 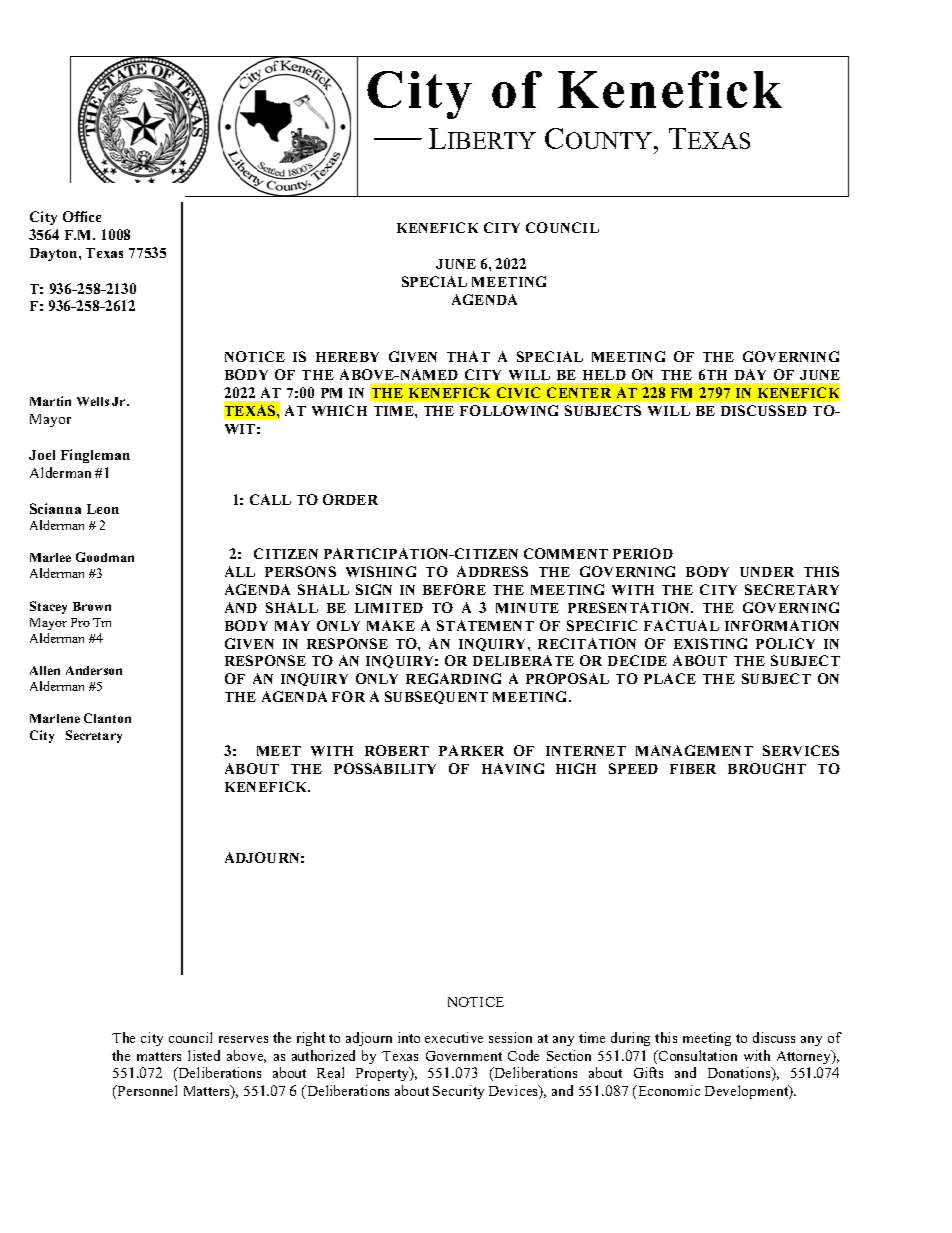 I want to click on EXISTING, so click(x=710, y=643).
